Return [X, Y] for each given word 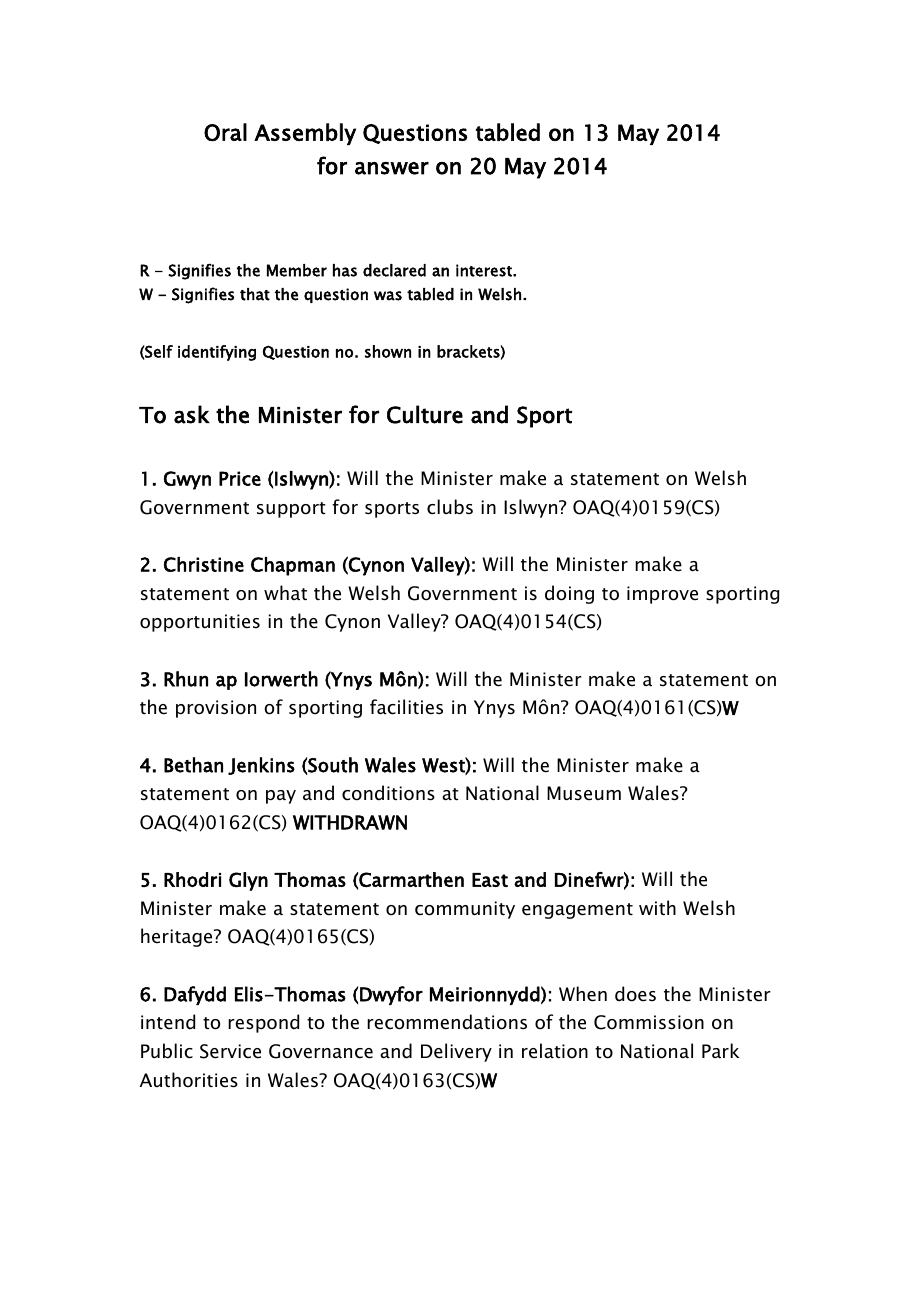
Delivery [456, 1052]
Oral [225, 132]
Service [230, 1051]
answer [392, 168]
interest [485, 270]
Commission [649, 1022]
